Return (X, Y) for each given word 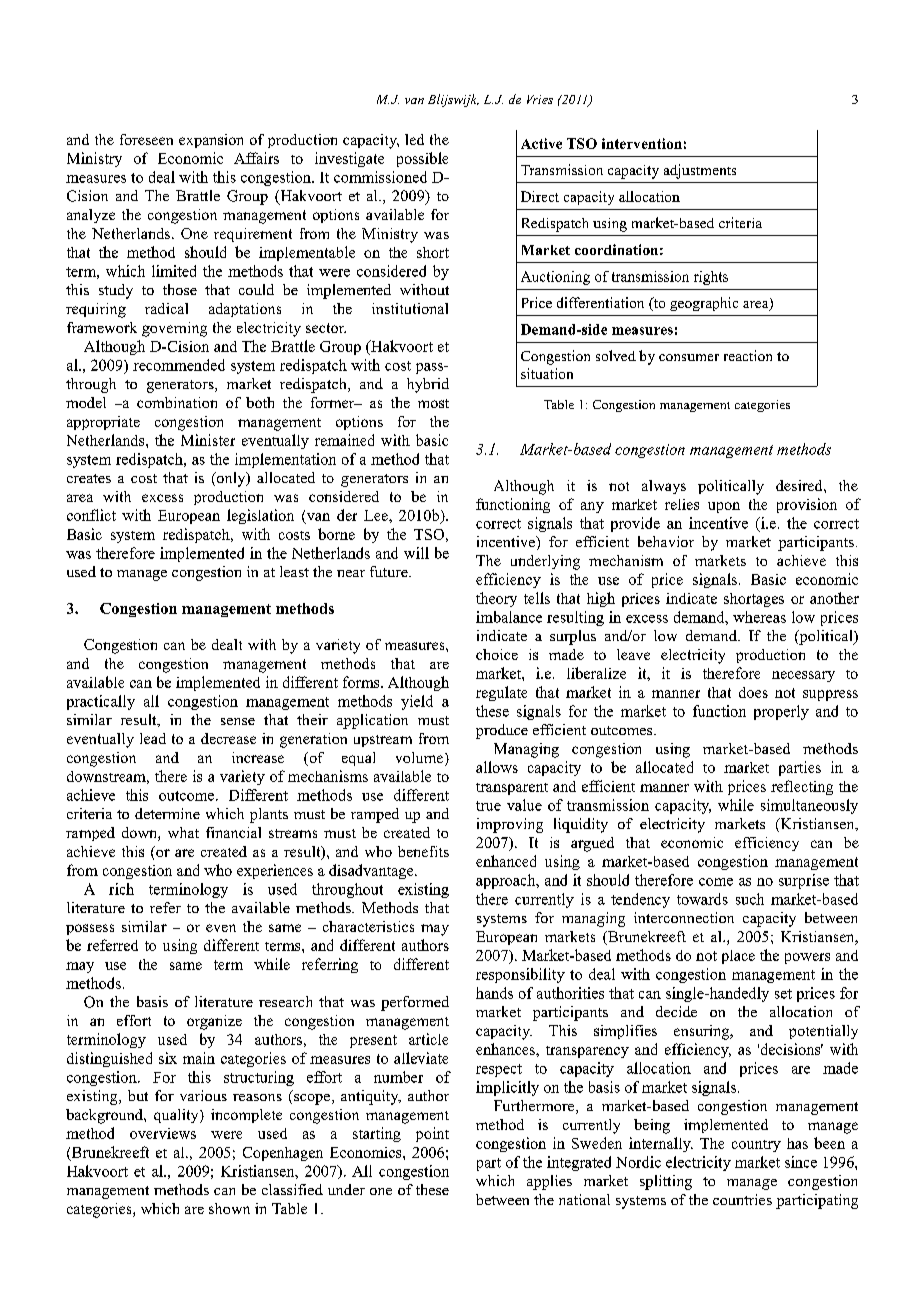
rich (121, 889)
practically (101, 702)
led (414, 139)
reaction (748, 355)
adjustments (700, 171)
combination (177, 402)
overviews (163, 1133)
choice (497, 654)
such (750, 899)
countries (742, 1199)
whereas (759, 617)
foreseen (146, 139)
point (432, 1134)
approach (507, 881)
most (433, 403)
